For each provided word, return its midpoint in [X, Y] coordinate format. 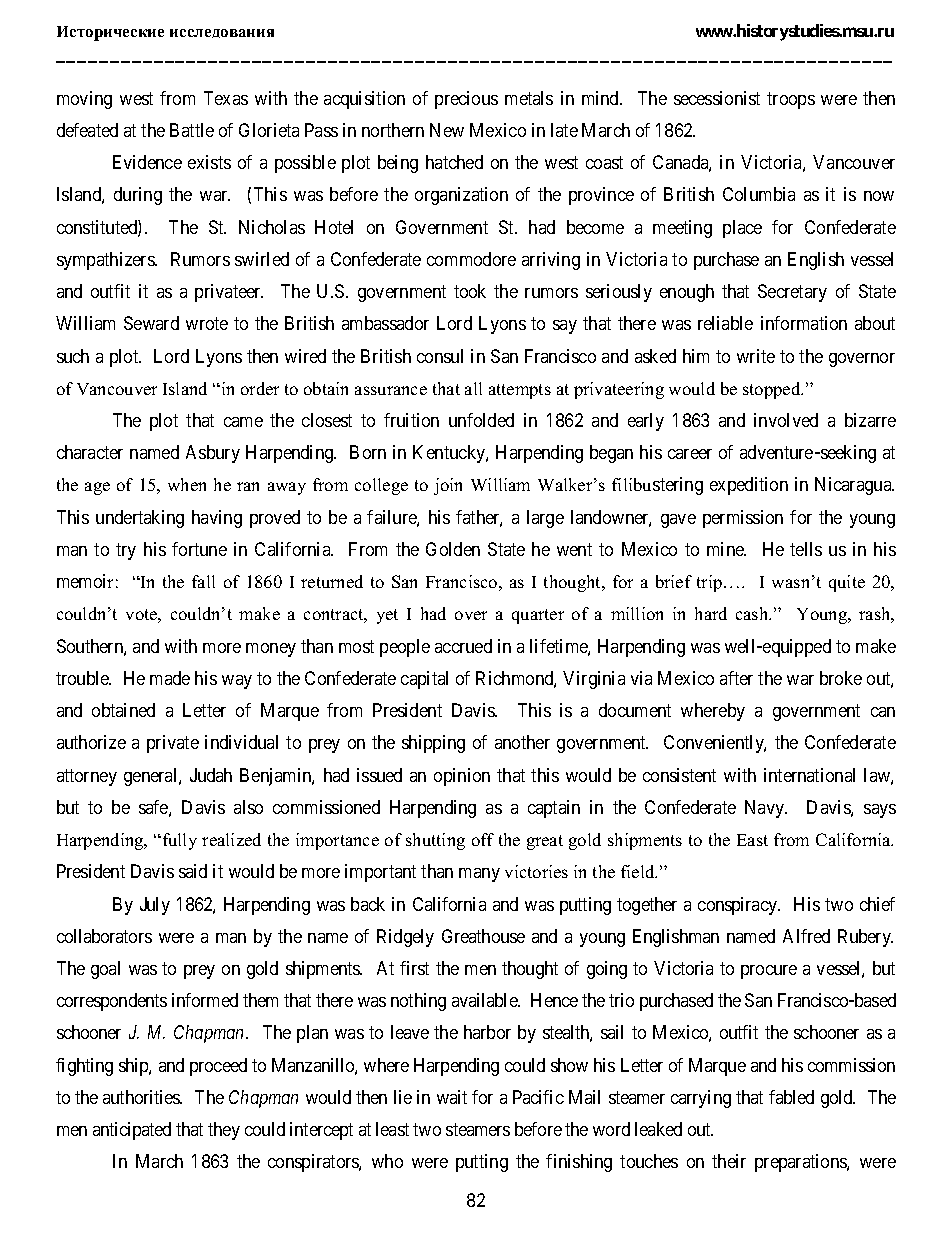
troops [791, 100]
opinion [462, 777]
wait [452, 1097]
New [447, 130]
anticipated [132, 1131]
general [152, 777]
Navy [766, 809]
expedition [749, 486]
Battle [192, 130]
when [187, 484]
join [448, 486]
